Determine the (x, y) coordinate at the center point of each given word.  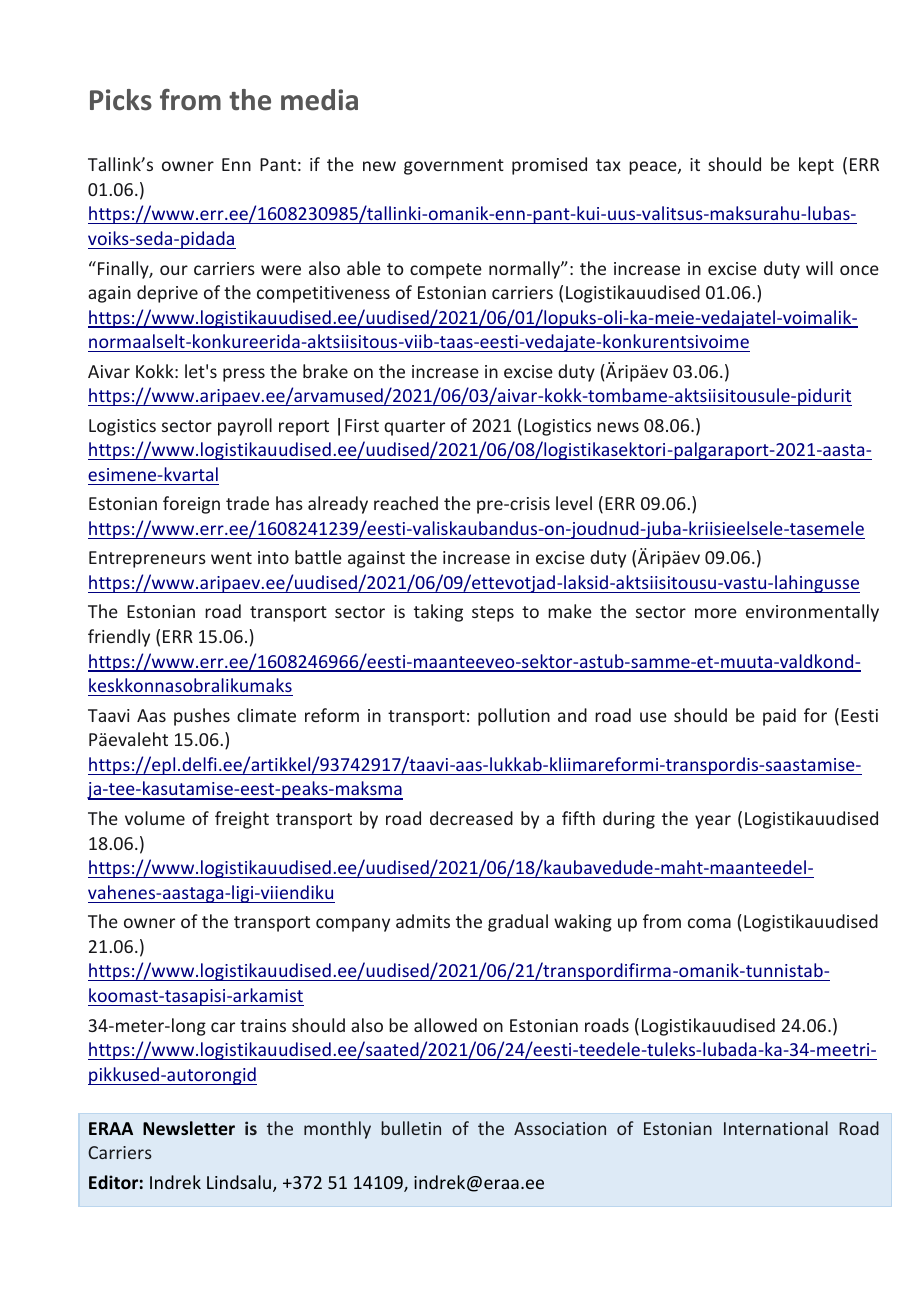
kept (816, 166)
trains (263, 1025)
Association (560, 1128)
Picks (121, 100)
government (454, 167)
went (231, 558)
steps (493, 614)
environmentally (812, 613)
